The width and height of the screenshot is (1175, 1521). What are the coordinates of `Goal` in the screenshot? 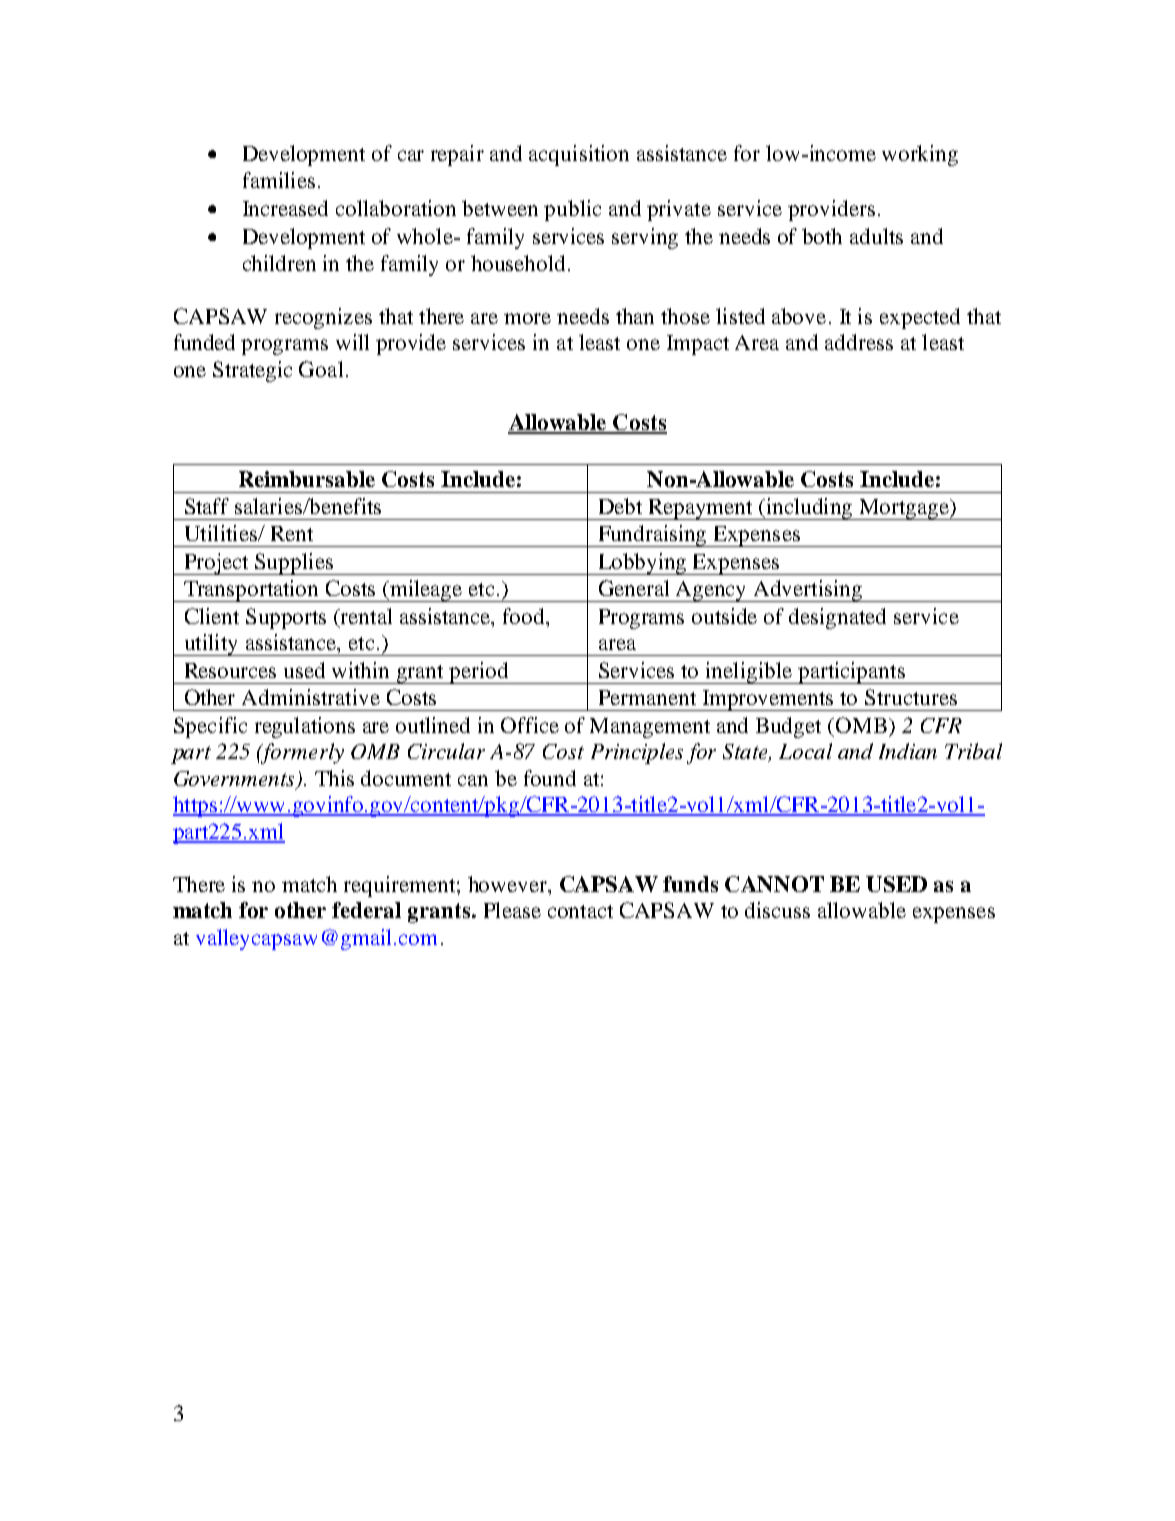 It's located at (321, 369).
